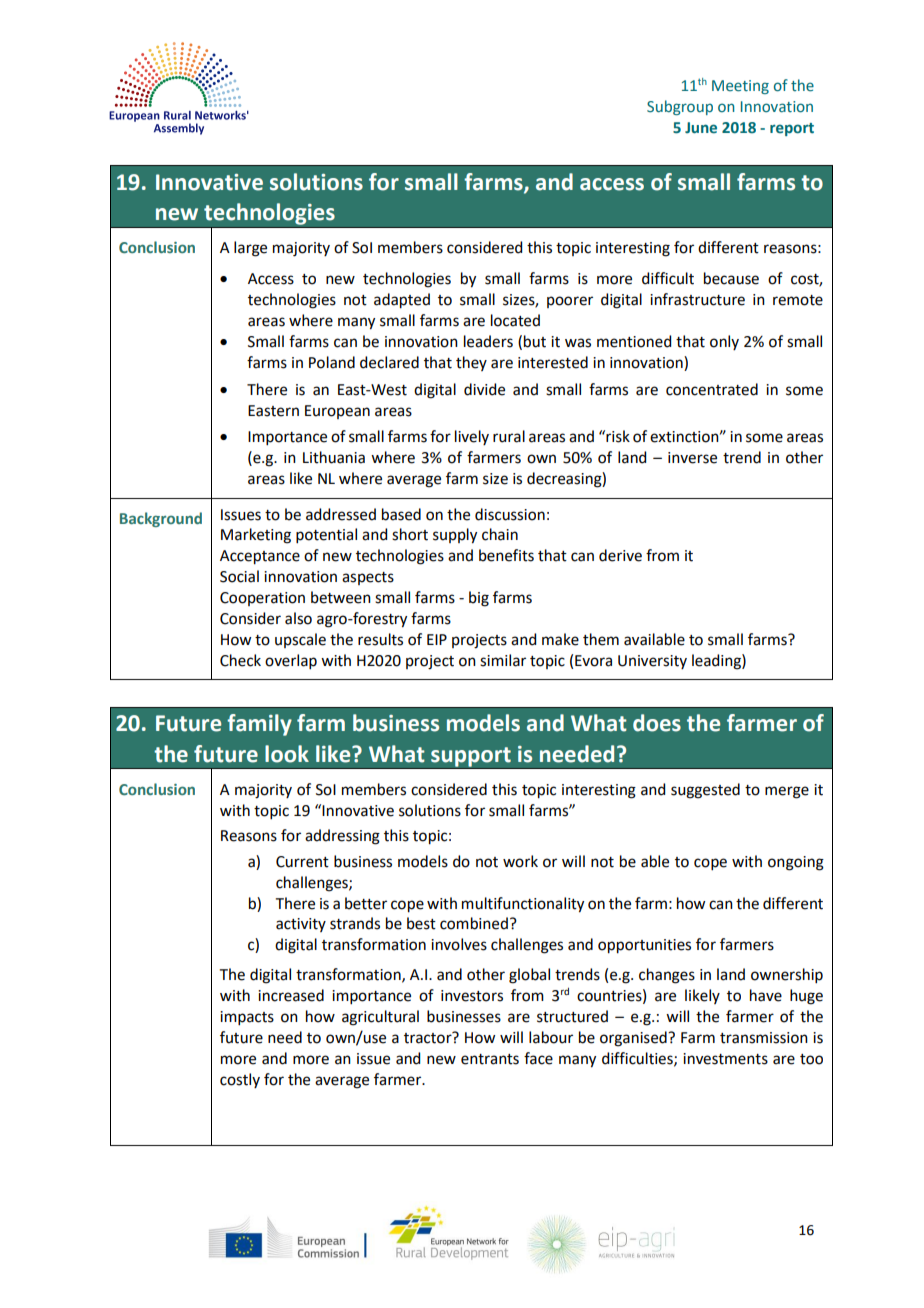 This screenshot has height=1308, width=924. Describe the element at coordinates (250, 249) in the screenshot. I see `large` at that location.
